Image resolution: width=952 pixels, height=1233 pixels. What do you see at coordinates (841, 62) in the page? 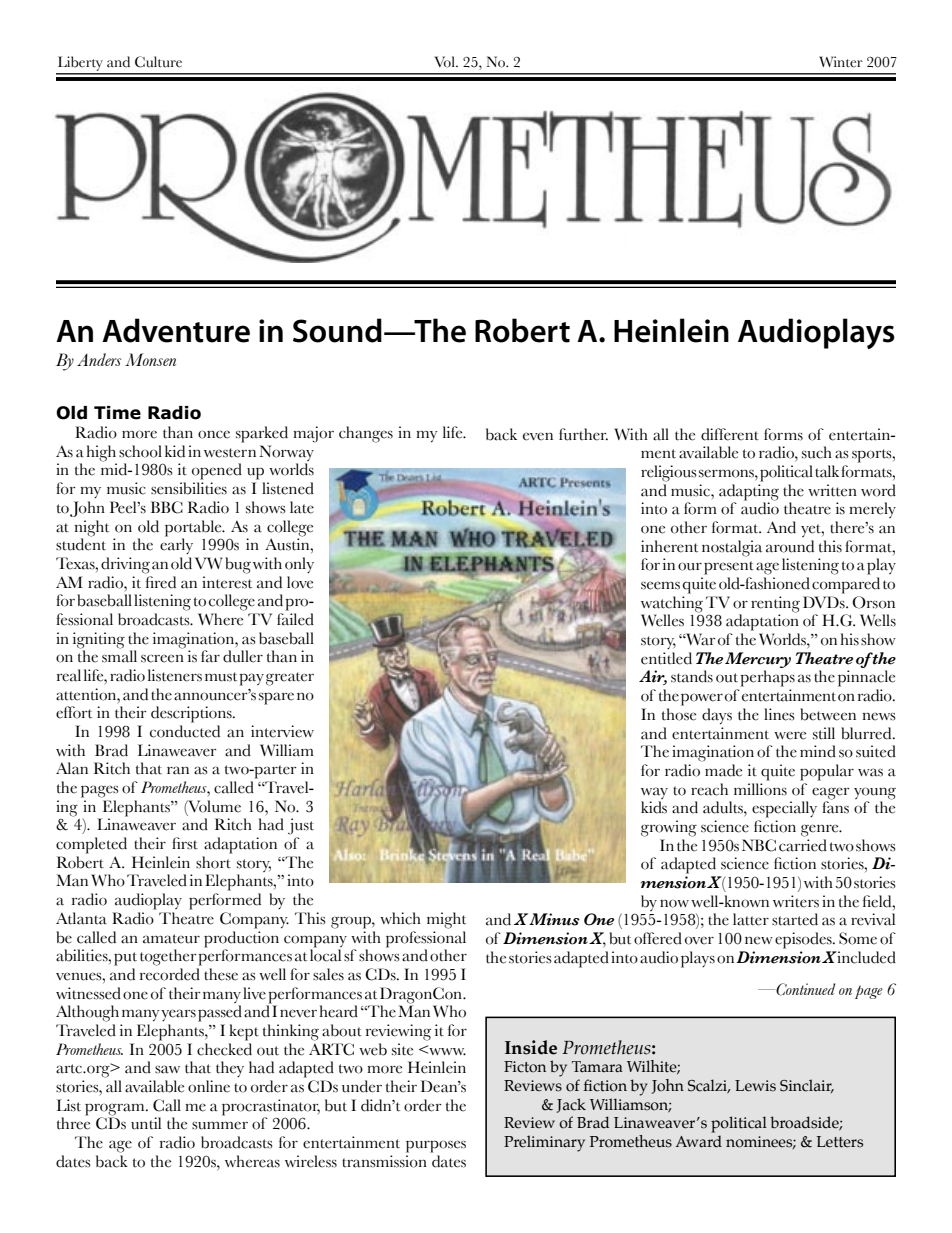
I see `Winter` at bounding box center [841, 62].
